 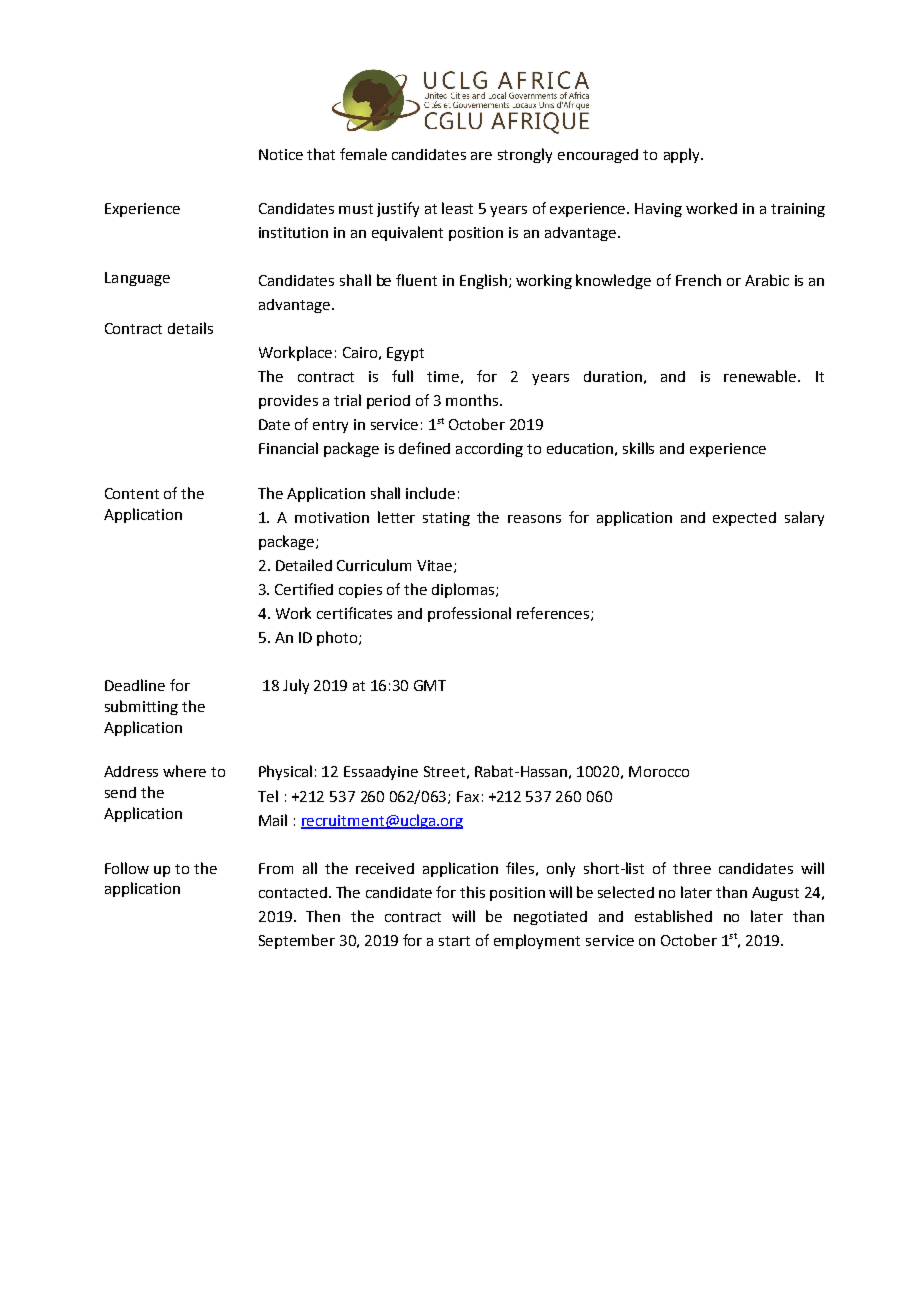 What do you see at coordinates (744, 519) in the page?
I see `expected` at bounding box center [744, 519].
